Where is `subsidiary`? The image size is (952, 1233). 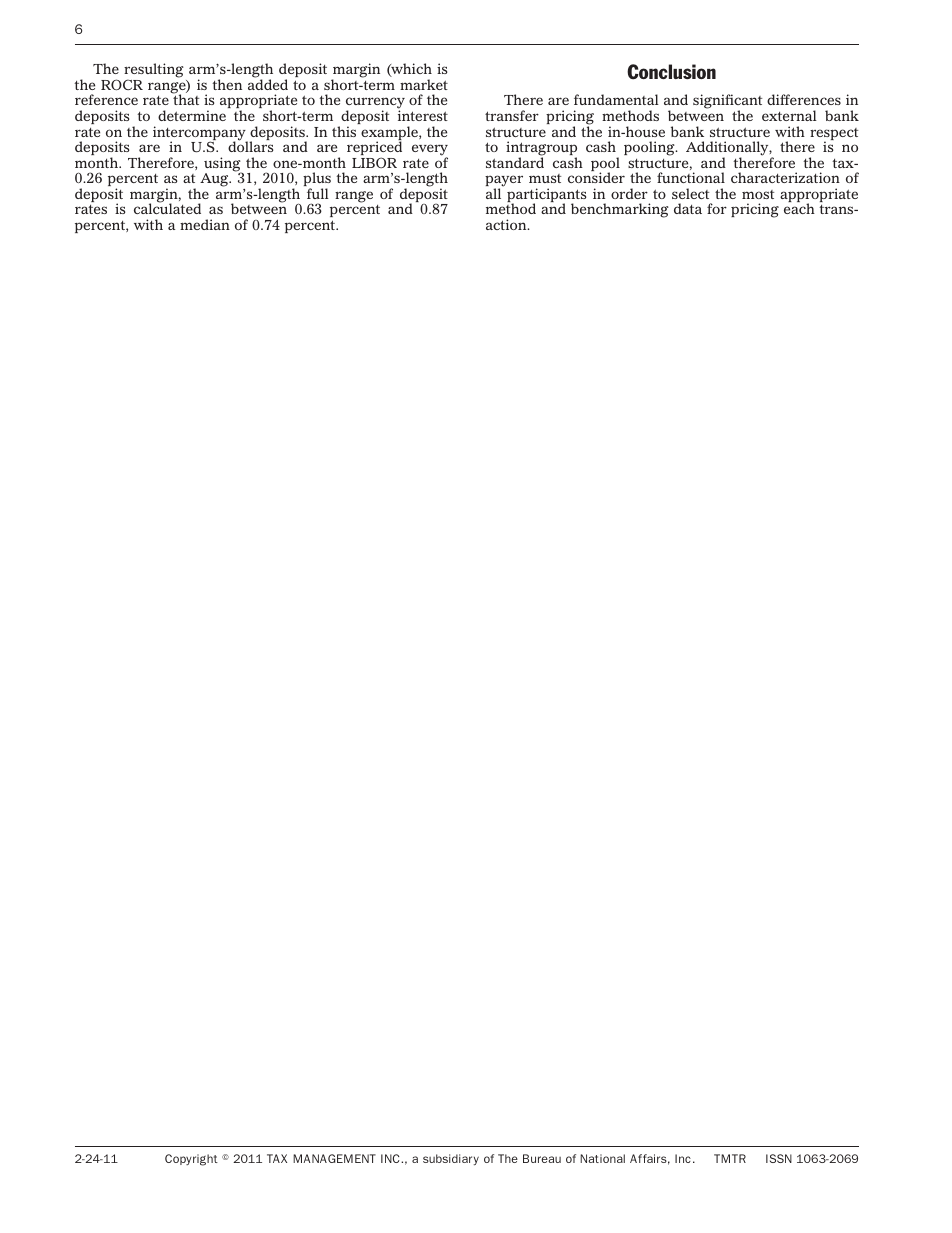
subsidiary is located at coordinates (451, 1159).
